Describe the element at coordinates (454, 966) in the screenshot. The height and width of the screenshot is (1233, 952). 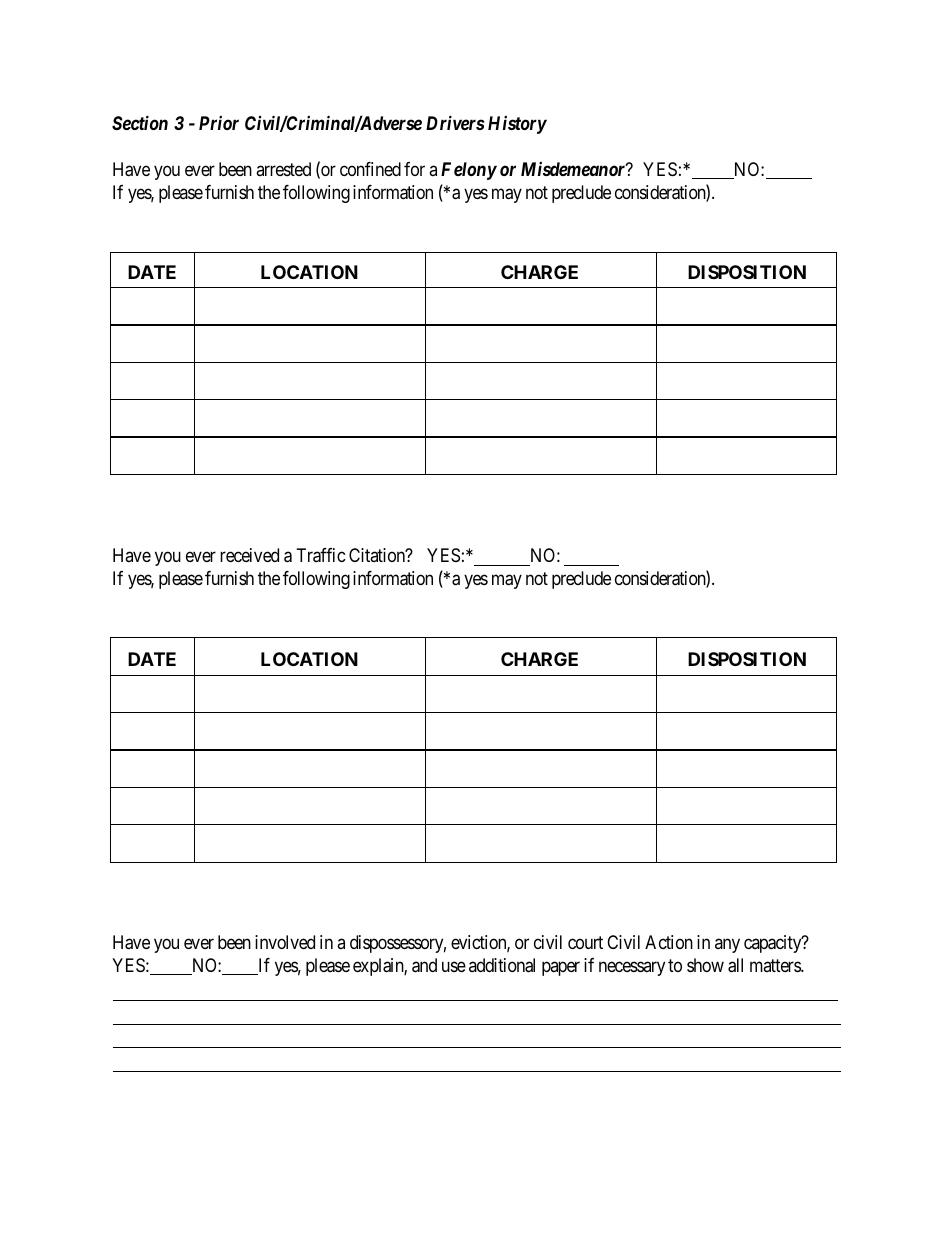
I see `use` at that location.
